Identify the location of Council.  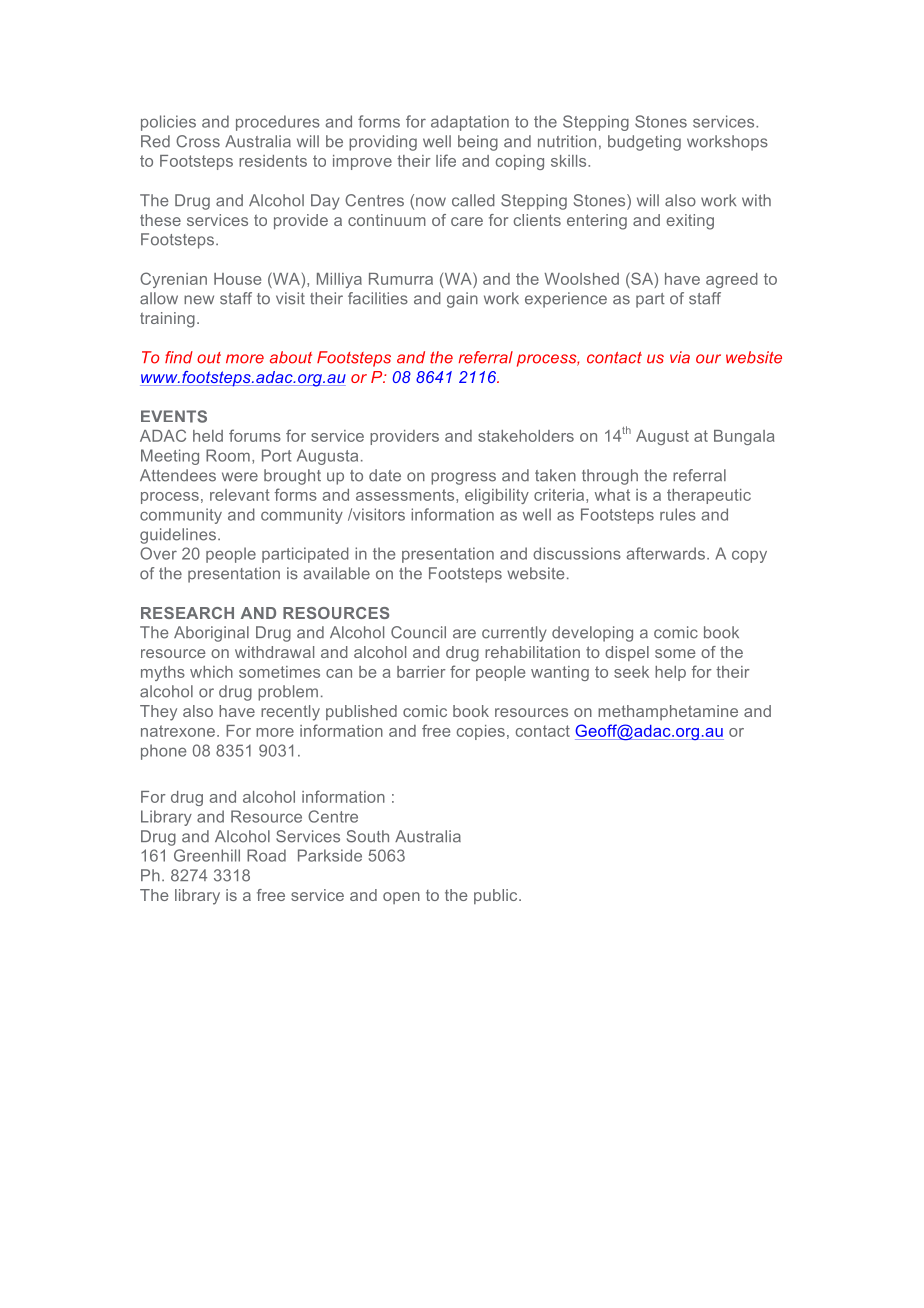
(418, 632).
